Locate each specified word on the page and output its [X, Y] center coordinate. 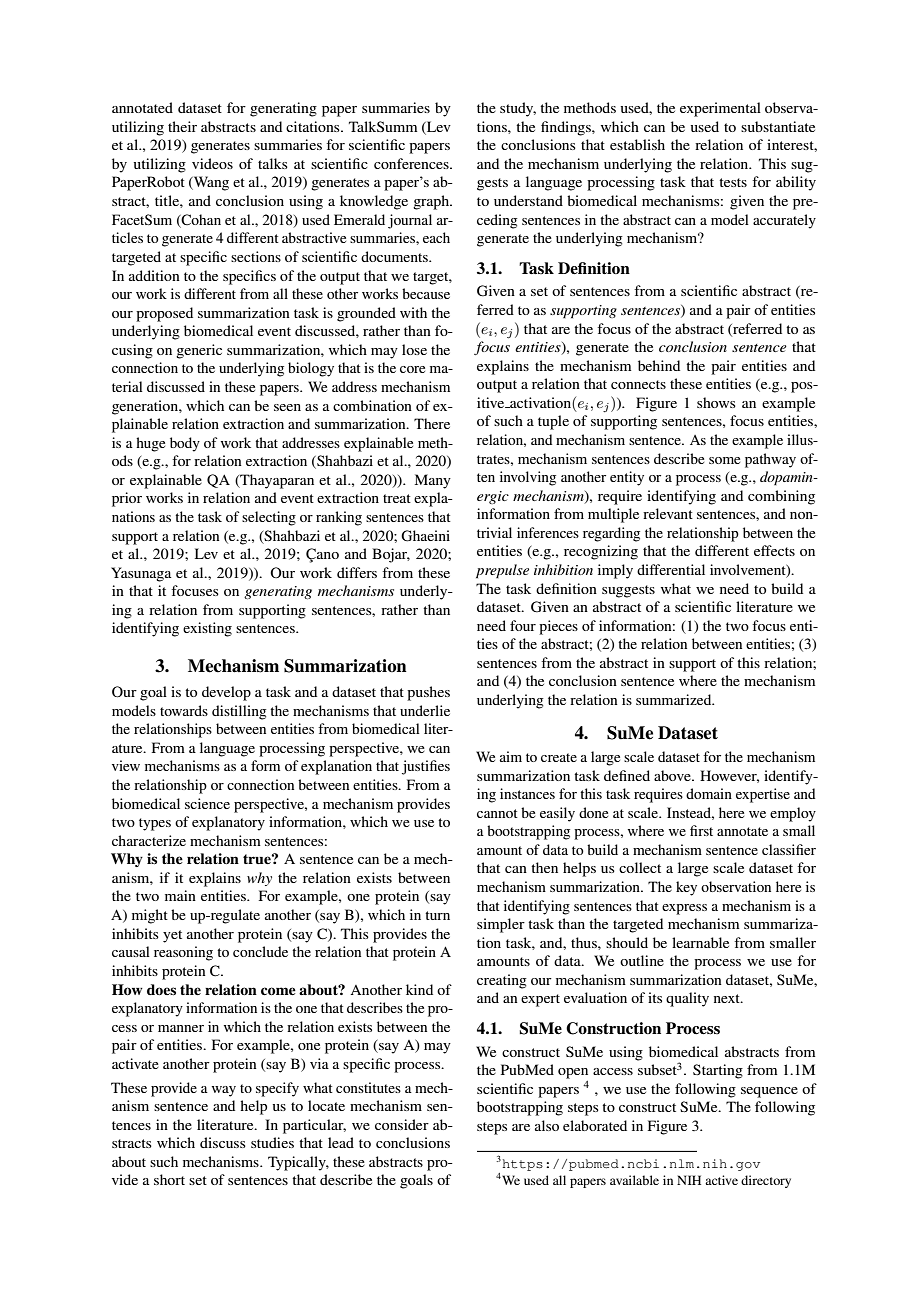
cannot [497, 813]
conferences [412, 163]
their [182, 126]
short [169, 1179]
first [701, 830]
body [185, 444]
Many [433, 481]
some [724, 460]
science [207, 803]
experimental [720, 109]
